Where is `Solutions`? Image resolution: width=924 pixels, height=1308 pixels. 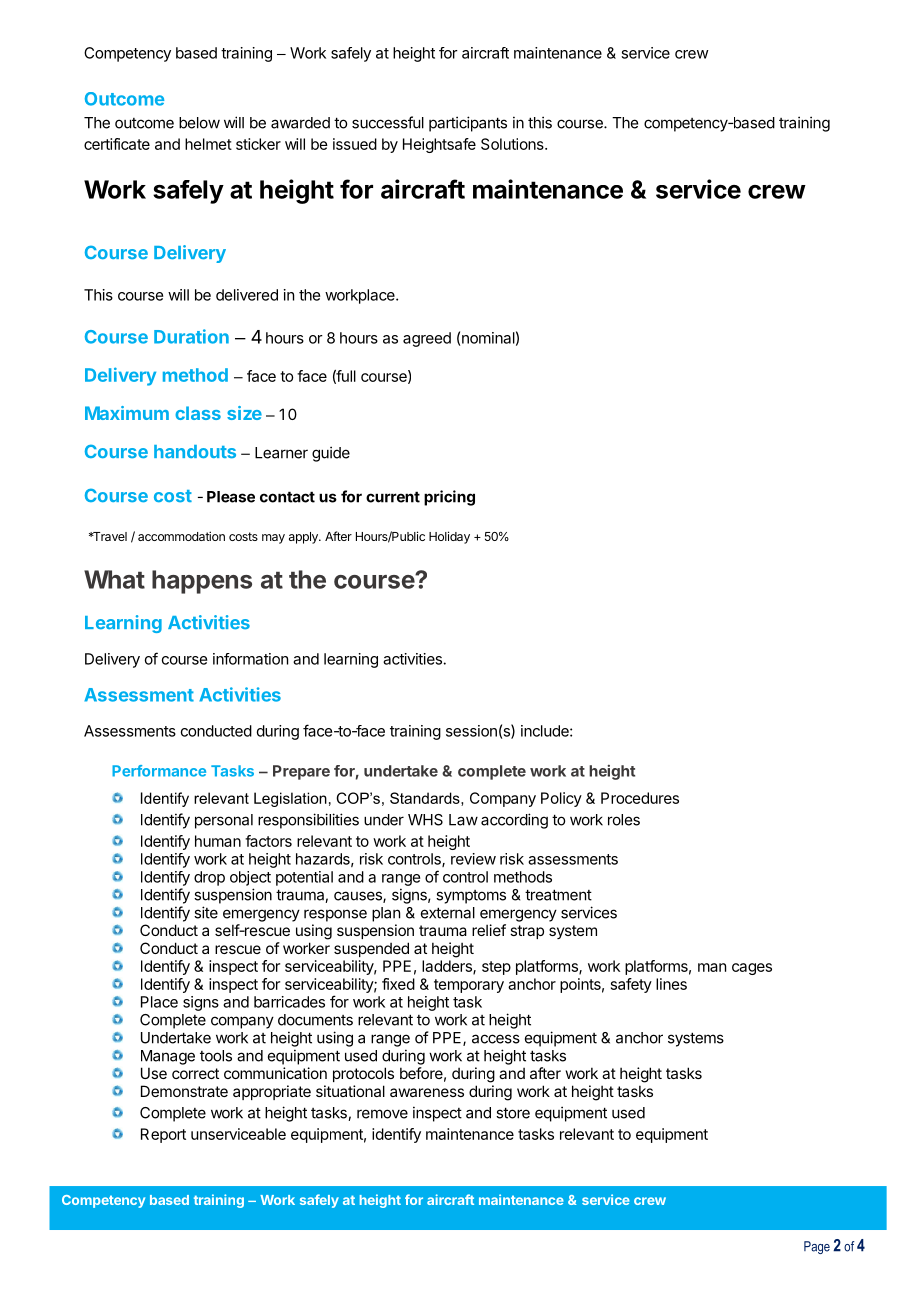
Solutions is located at coordinates (513, 144).
